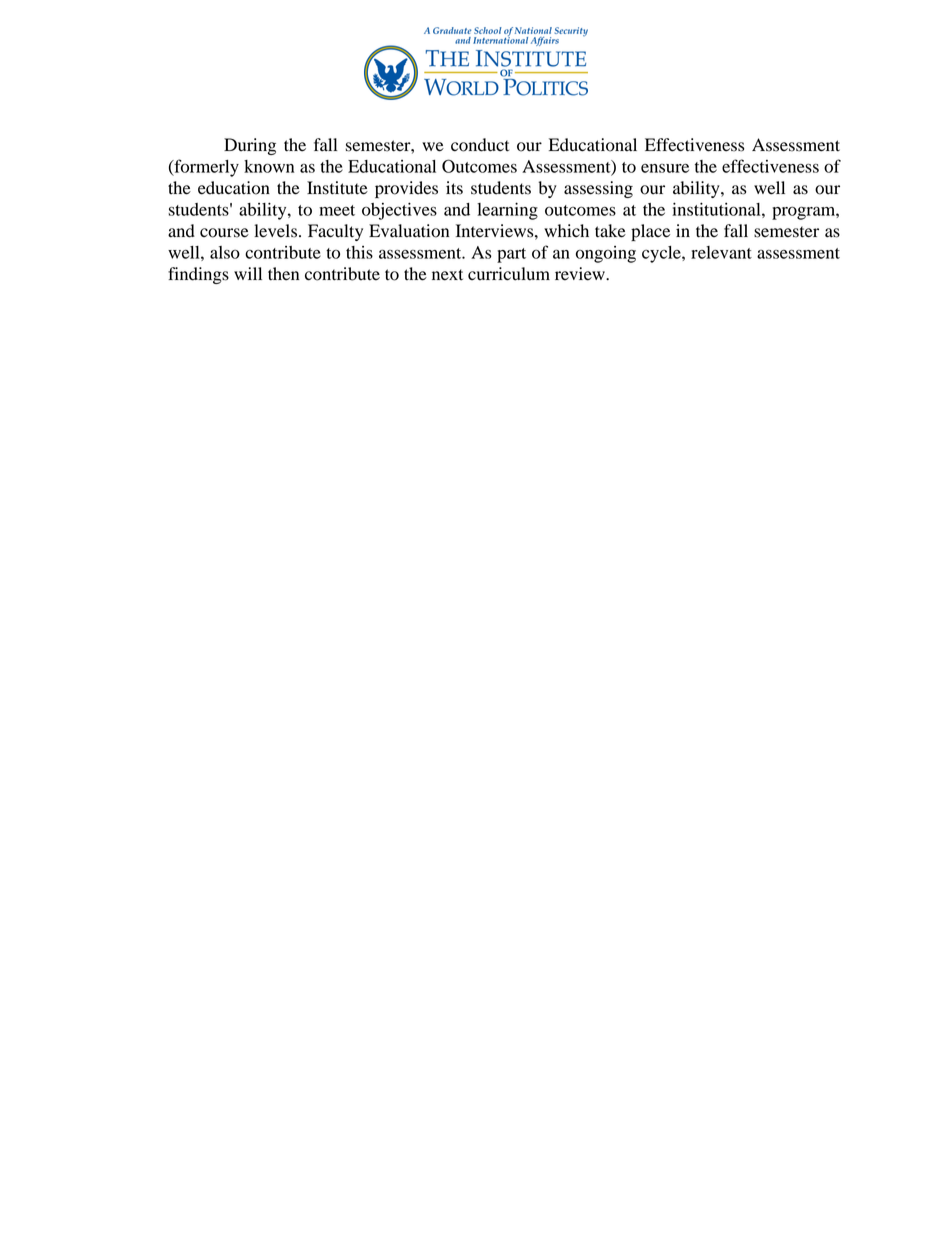 Image resolution: width=952 pixels, height=1233 pixels. What do you see at coordinates (337, 210) in the screenshot?
I see `meet` at bounding box center [337, 210].
